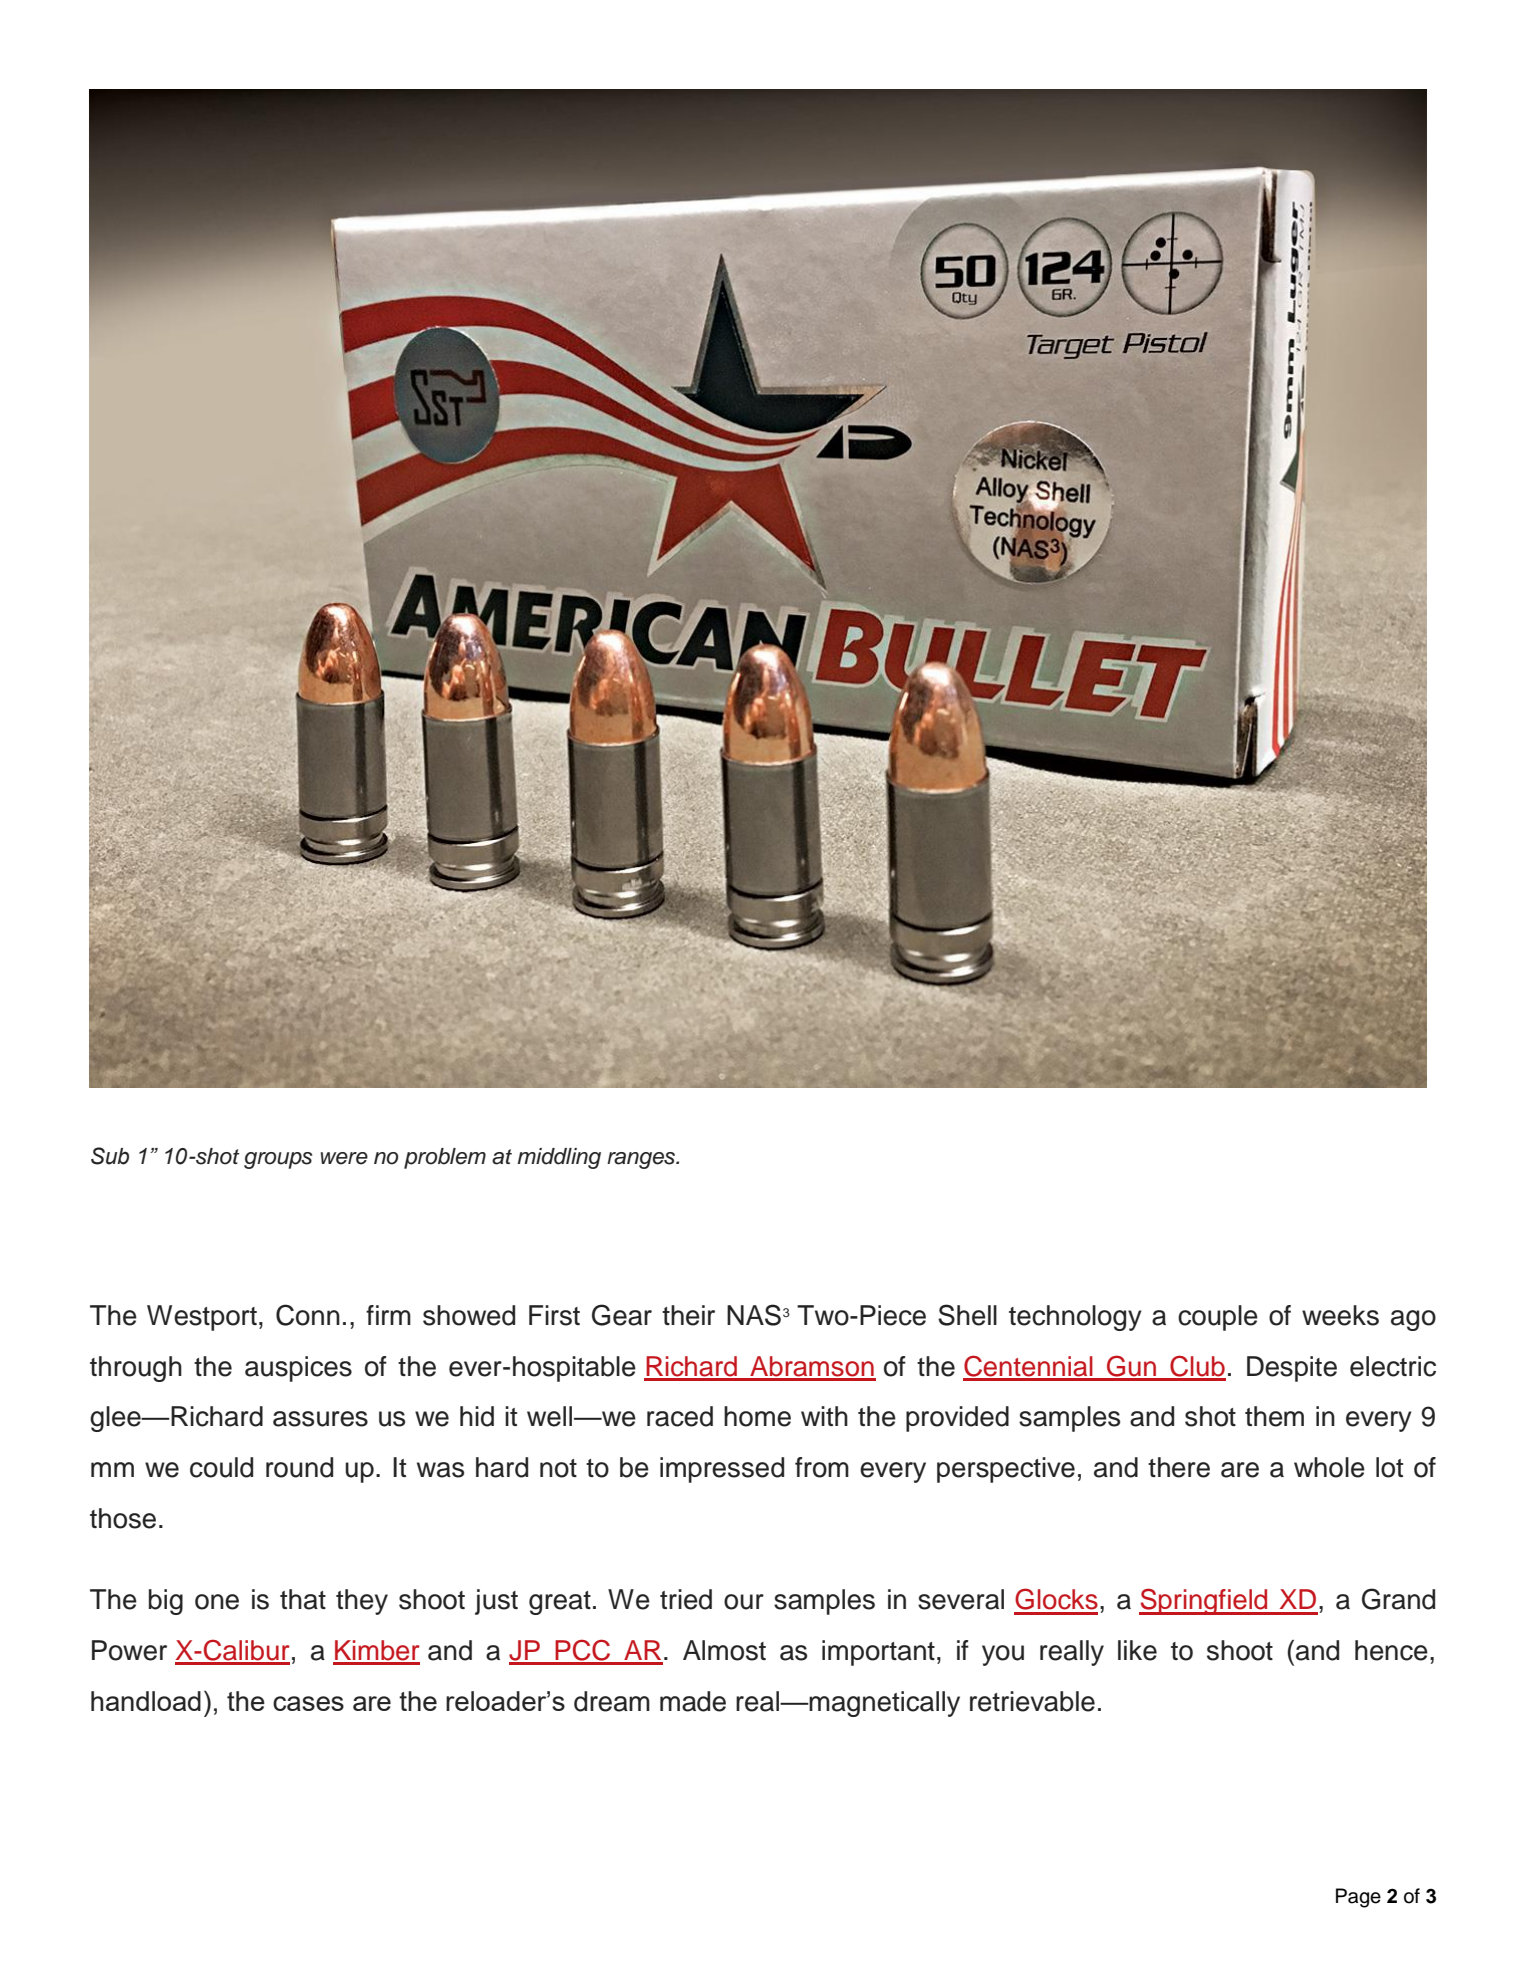 This screenshot has height=1975, width=1526. Describe the element at coordinates (1329, 1467) in the screenshot. I see `whole` at that location.
